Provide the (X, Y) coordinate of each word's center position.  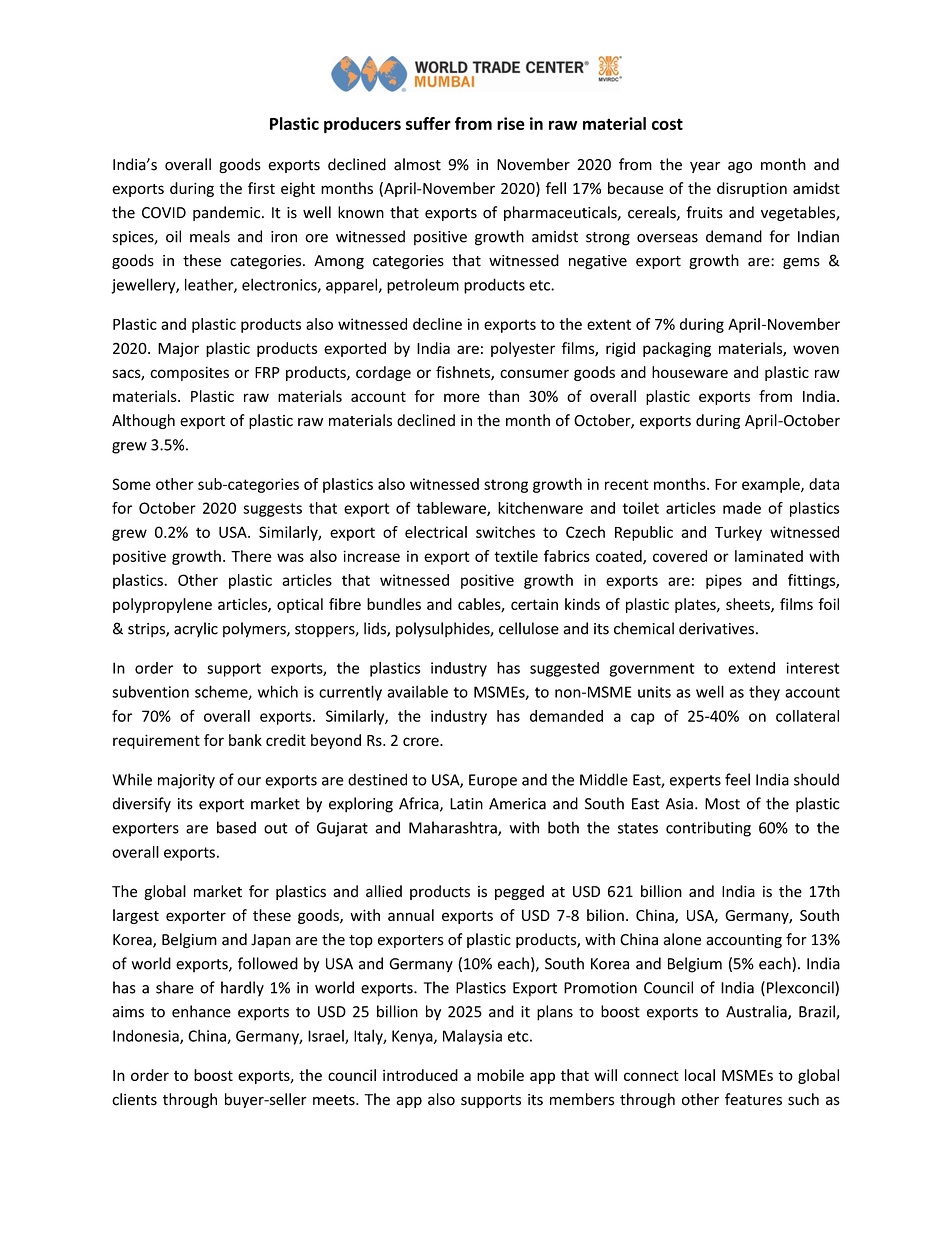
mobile (500, 1075)
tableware (452, 509)
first (261, 188)
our (249, 781)
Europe (493, 781)
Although (143, 421)
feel (737, 779)
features (753, 1099)
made (742, 508)
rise (511, 123)
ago (740, 168)
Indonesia (147, 1036)
